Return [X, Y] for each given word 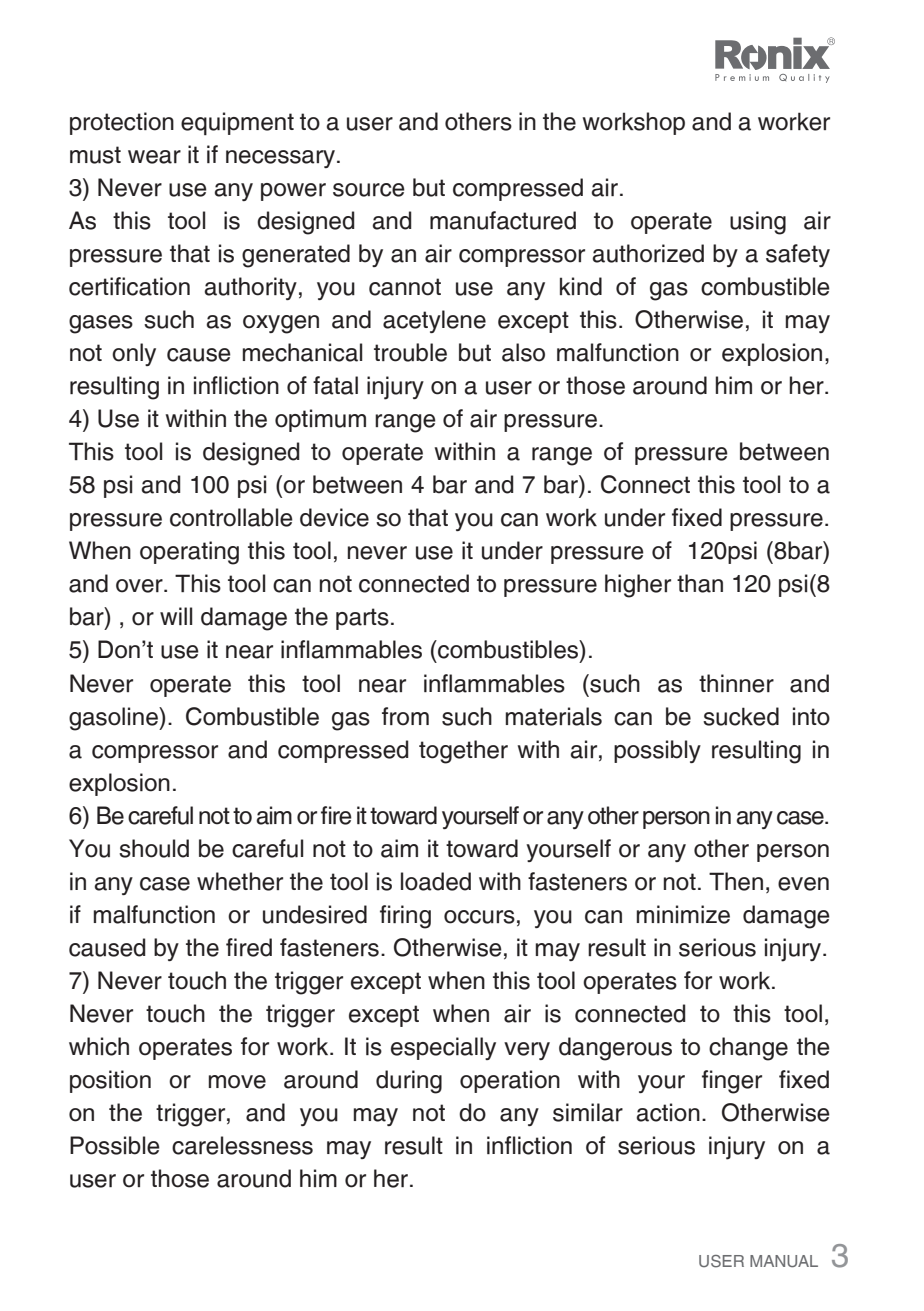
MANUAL [784, 1261]
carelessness [242, 1145]
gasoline [114, 719]
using [758, 223]
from [405, 716]
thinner [736, 683]
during [409, 1082]
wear [154, 157]
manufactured [503, 220]
